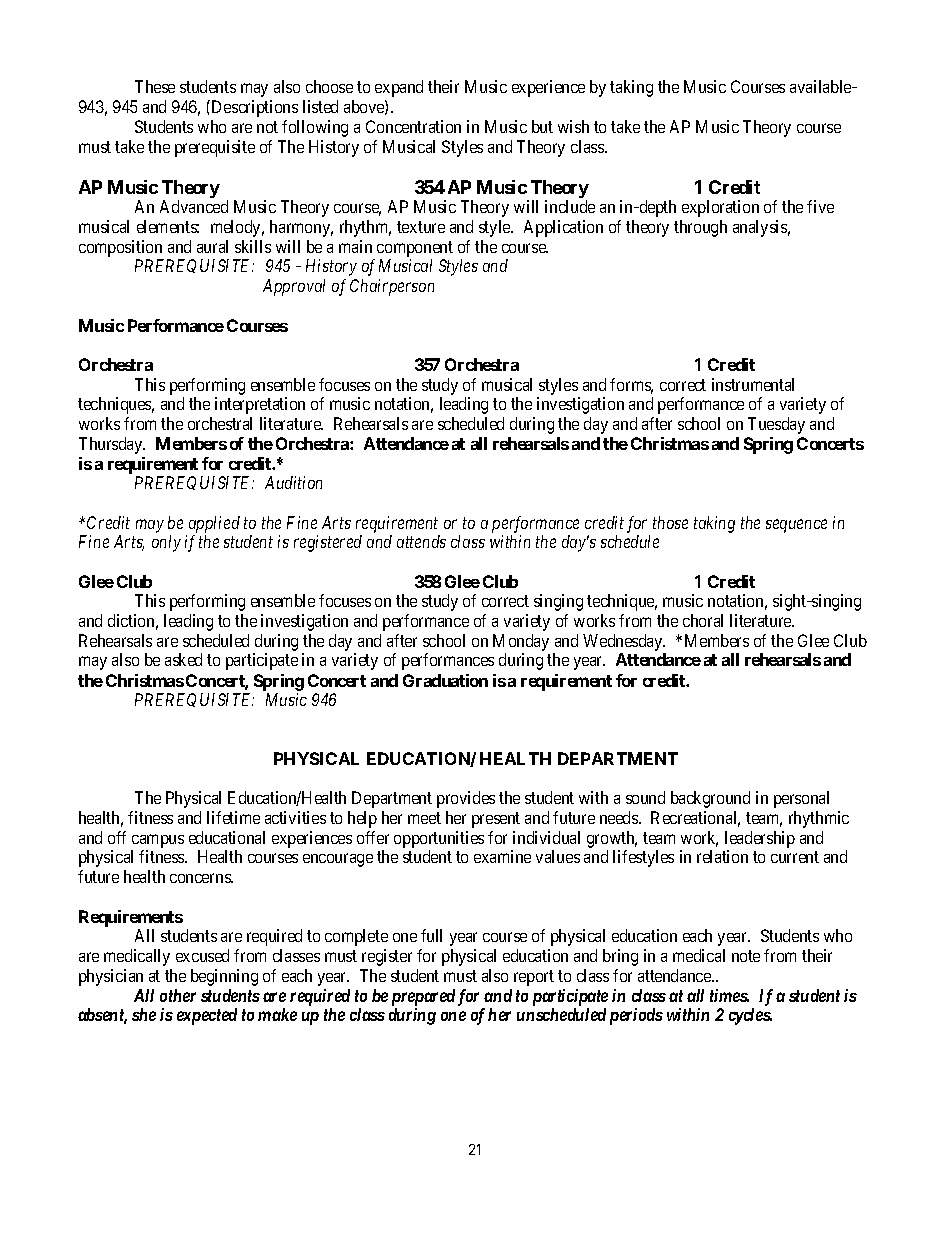 This screenshot has height=1233, width=952. I want to click on Concentration, so click(413, 126).
